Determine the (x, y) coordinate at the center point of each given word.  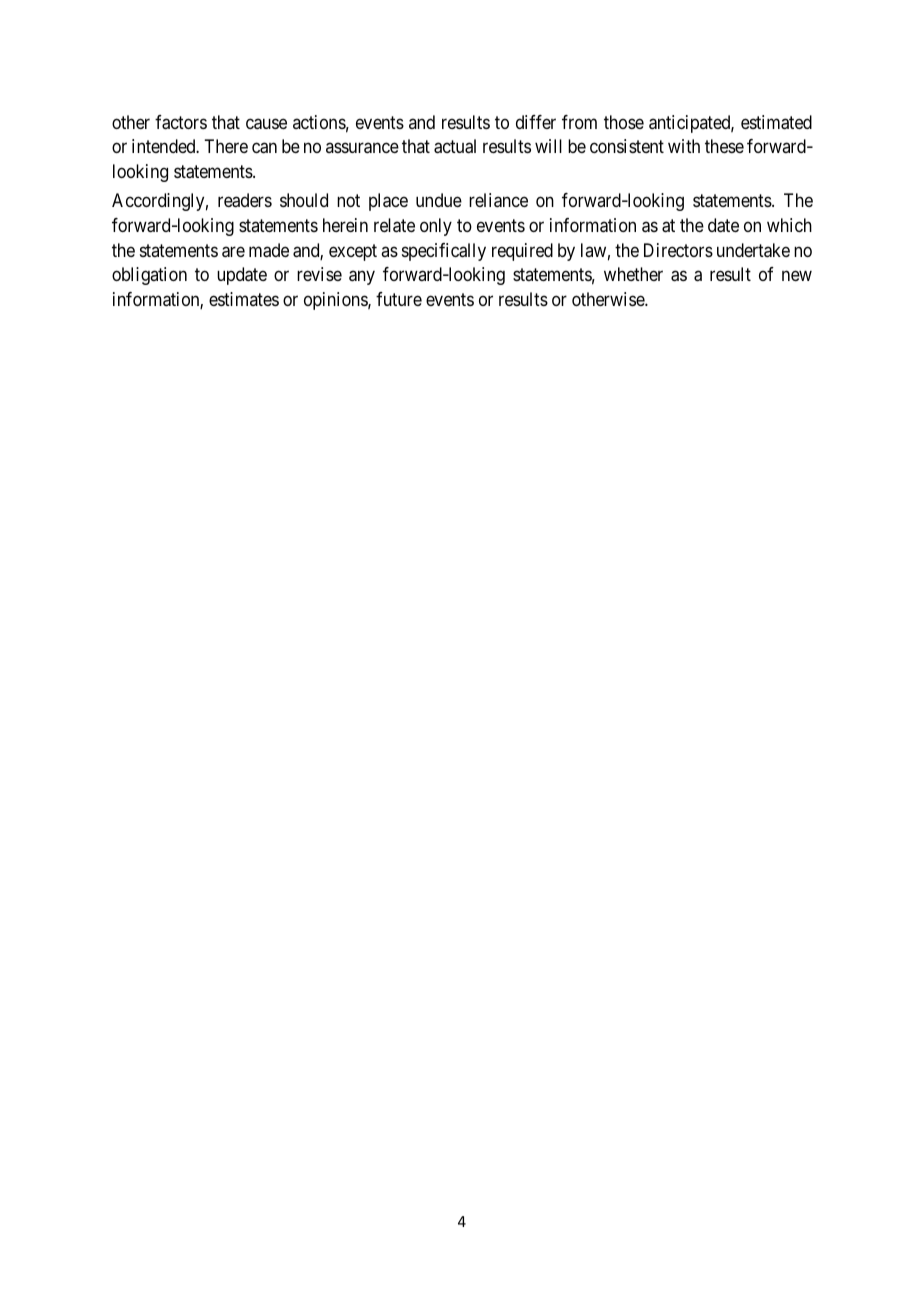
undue (439, 200)
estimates (244, 299)
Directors (678, 250)
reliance (498, 200)
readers (245, 200)
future (399, 299)
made (269, 250)
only (436, 227)
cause (266, 124)
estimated (776, 122)
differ (536, 122)
